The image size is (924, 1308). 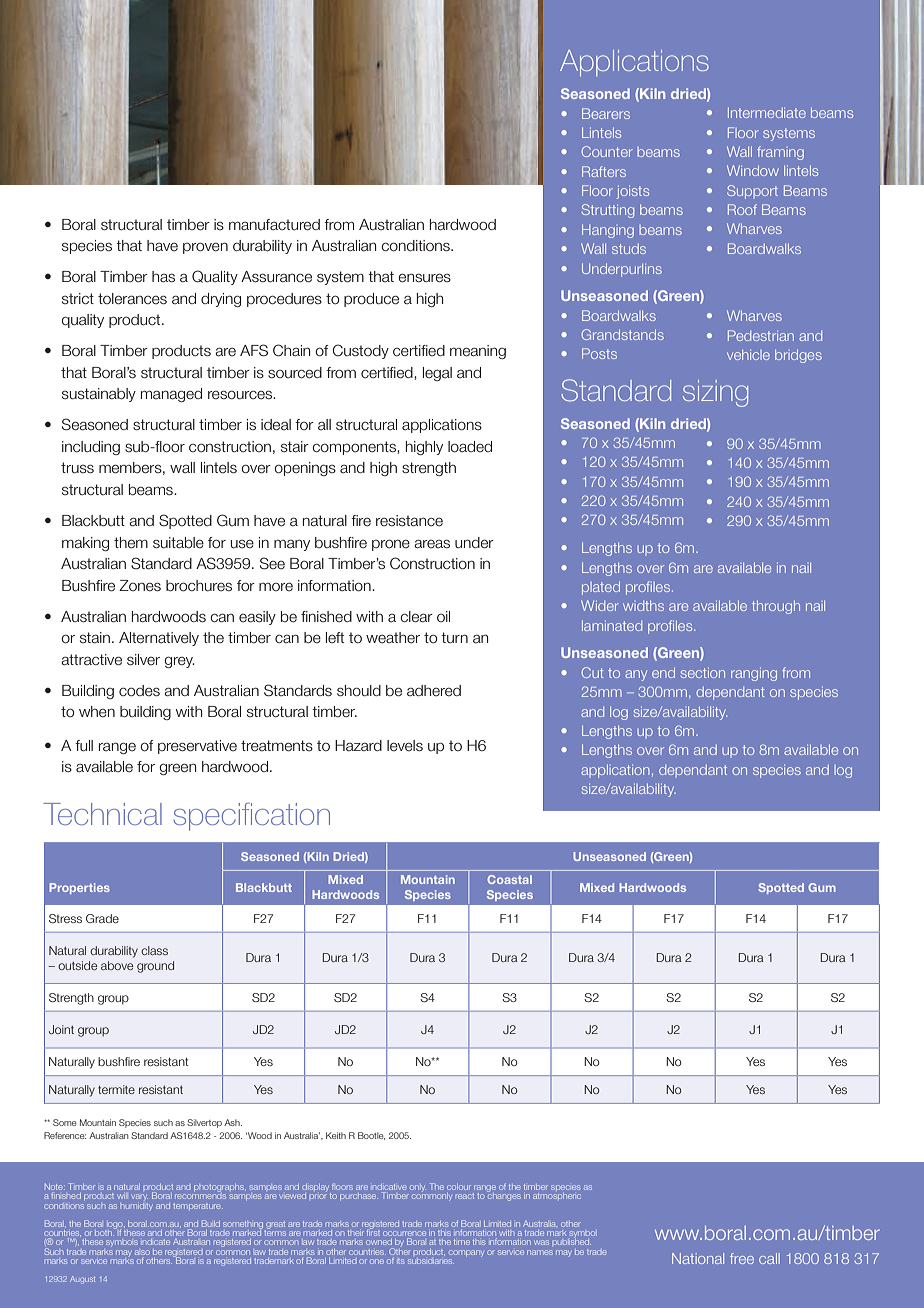 What do you see at coordinates (102, 918) in the page?
I see `Grade` at bounding box center [102, 918].
